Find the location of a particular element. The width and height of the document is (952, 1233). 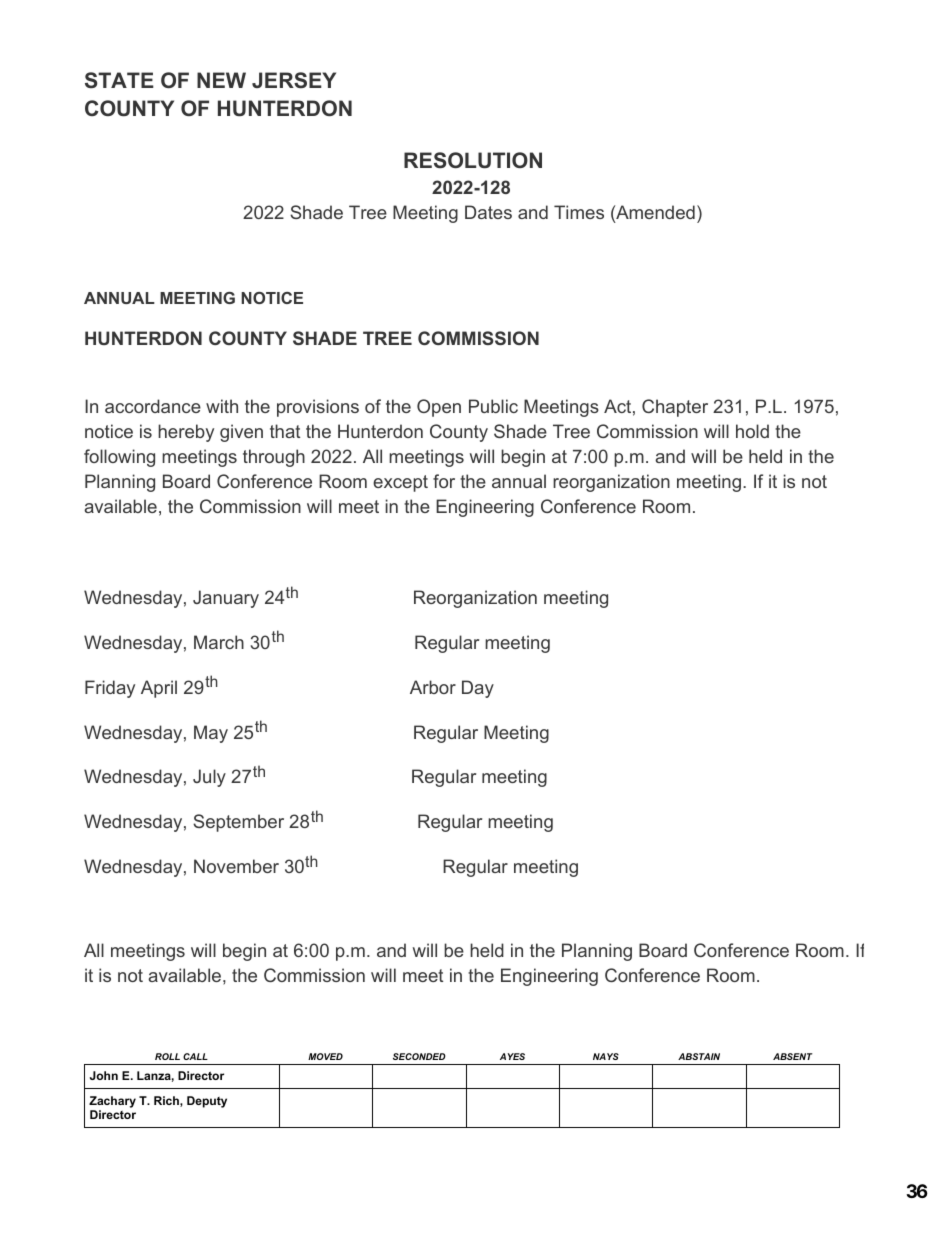

ABSTAIN is located at coordinates (699, 1056).
